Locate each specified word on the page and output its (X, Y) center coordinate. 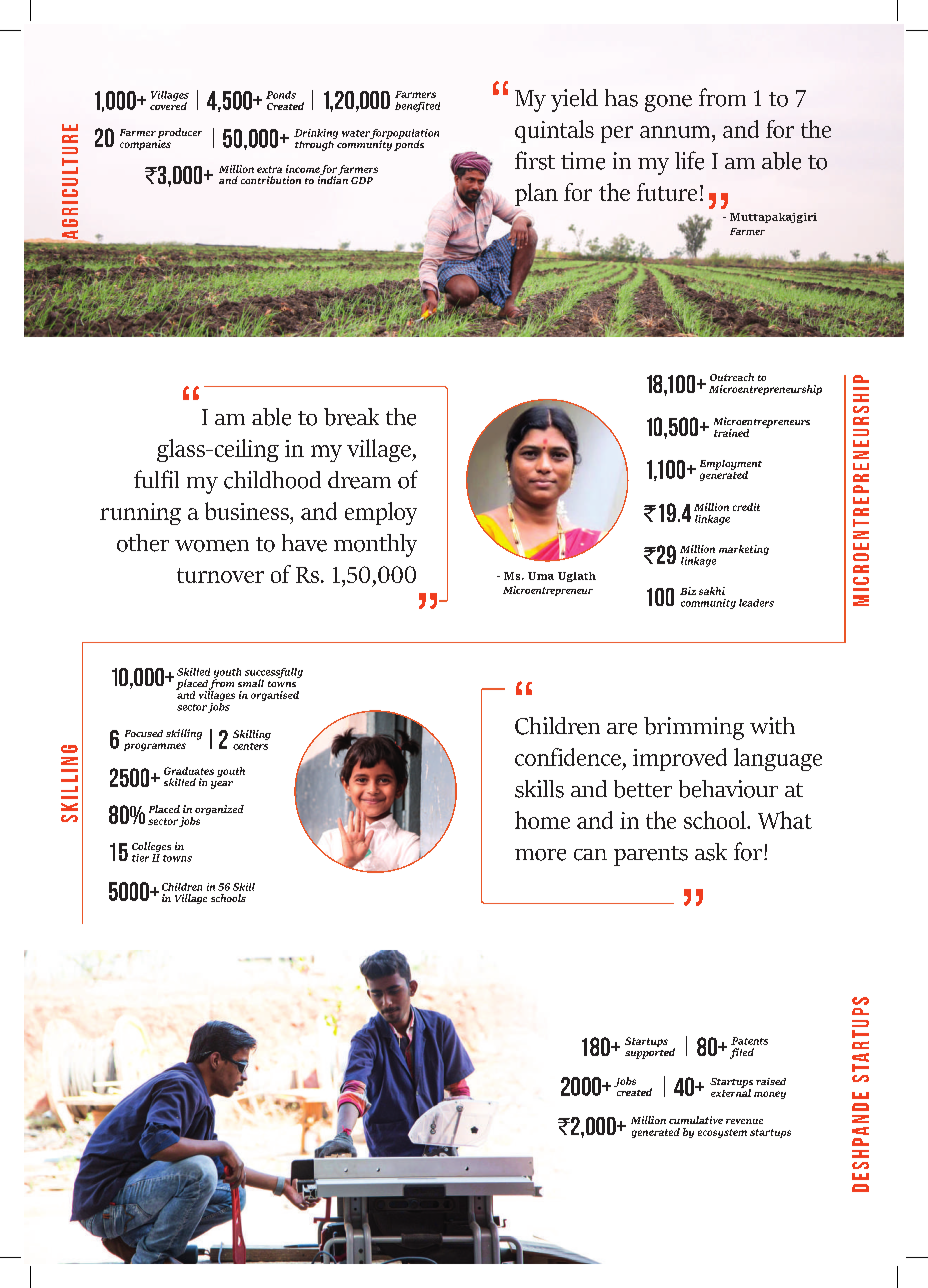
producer (178, 134)
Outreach (732, 377)
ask (711, 852)
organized (219, 810)
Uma (541, 576)
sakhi (712, 591)
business (248, 511)
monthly (375, 545)
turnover (220, 575)
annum (676, 132)
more (540, 855)
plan (536, 194)
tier (140, 858)
